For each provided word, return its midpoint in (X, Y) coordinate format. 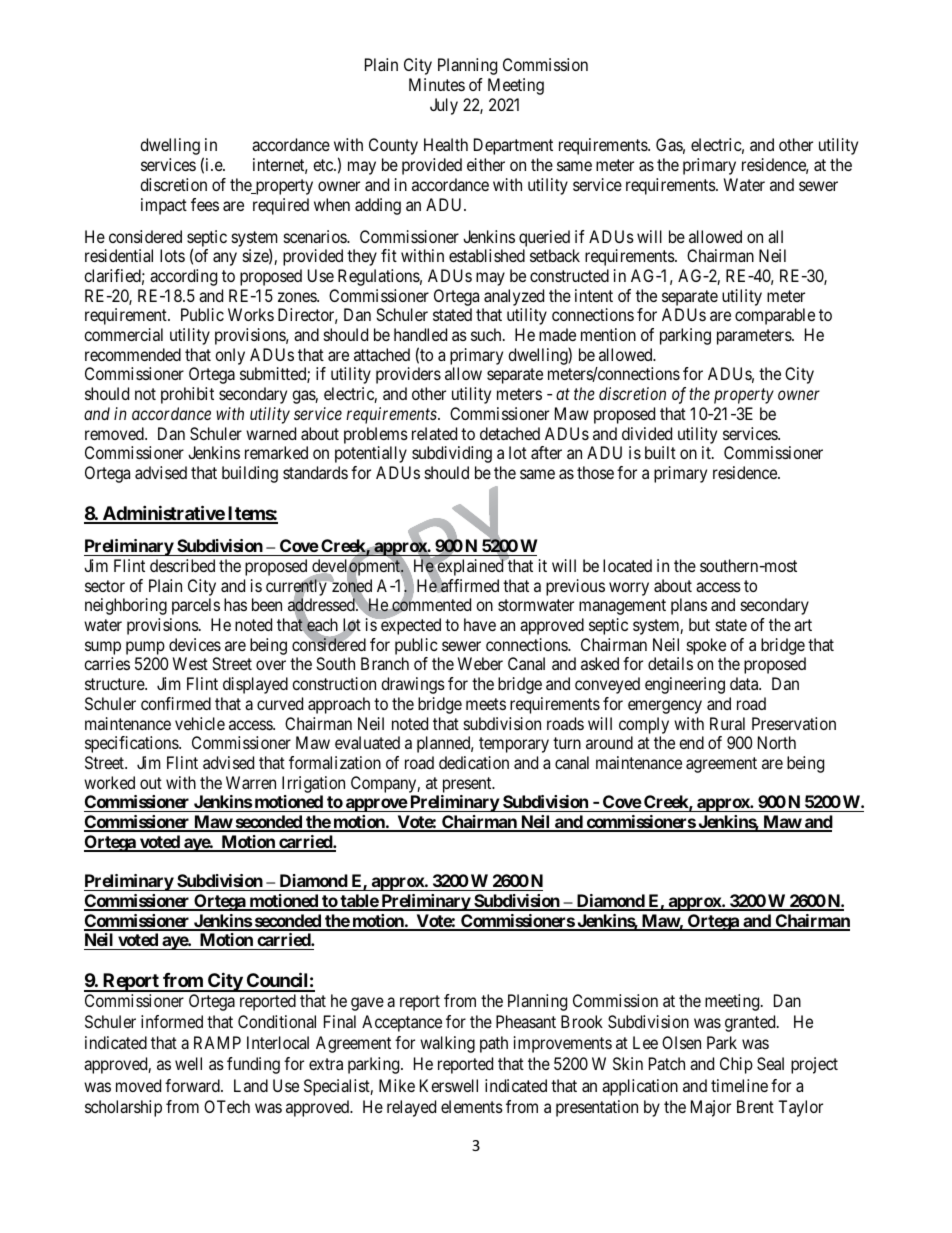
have (480, 624)
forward (193, 1085)
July (444, 106)
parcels (196, 606)
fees (205, 204)
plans (689, 606)
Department (513, 146)
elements (472, 1106)
